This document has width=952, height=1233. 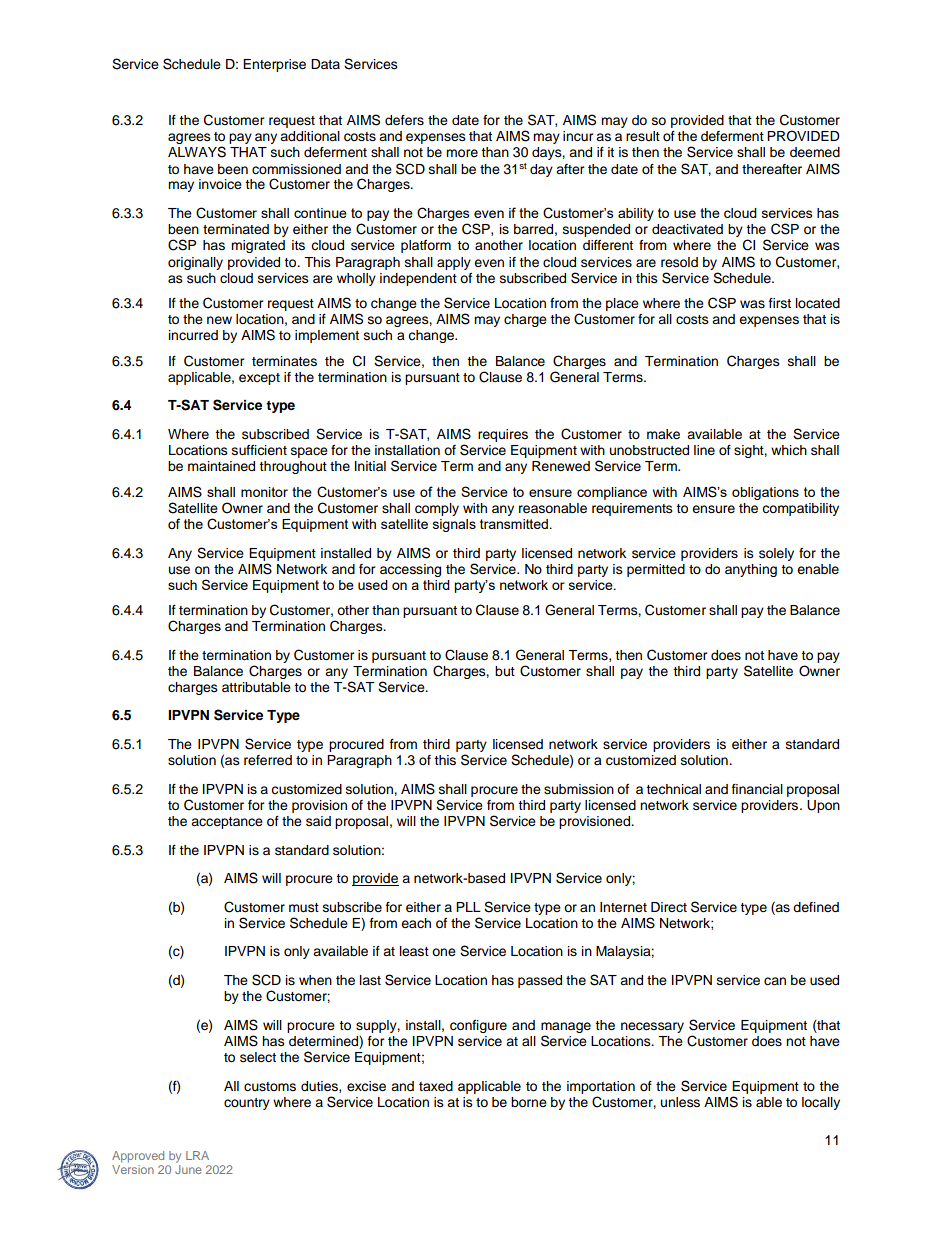 What do you see at coordinates (529, 1102) in the document?
I see `borne` at bounding box center [529, 1102].
